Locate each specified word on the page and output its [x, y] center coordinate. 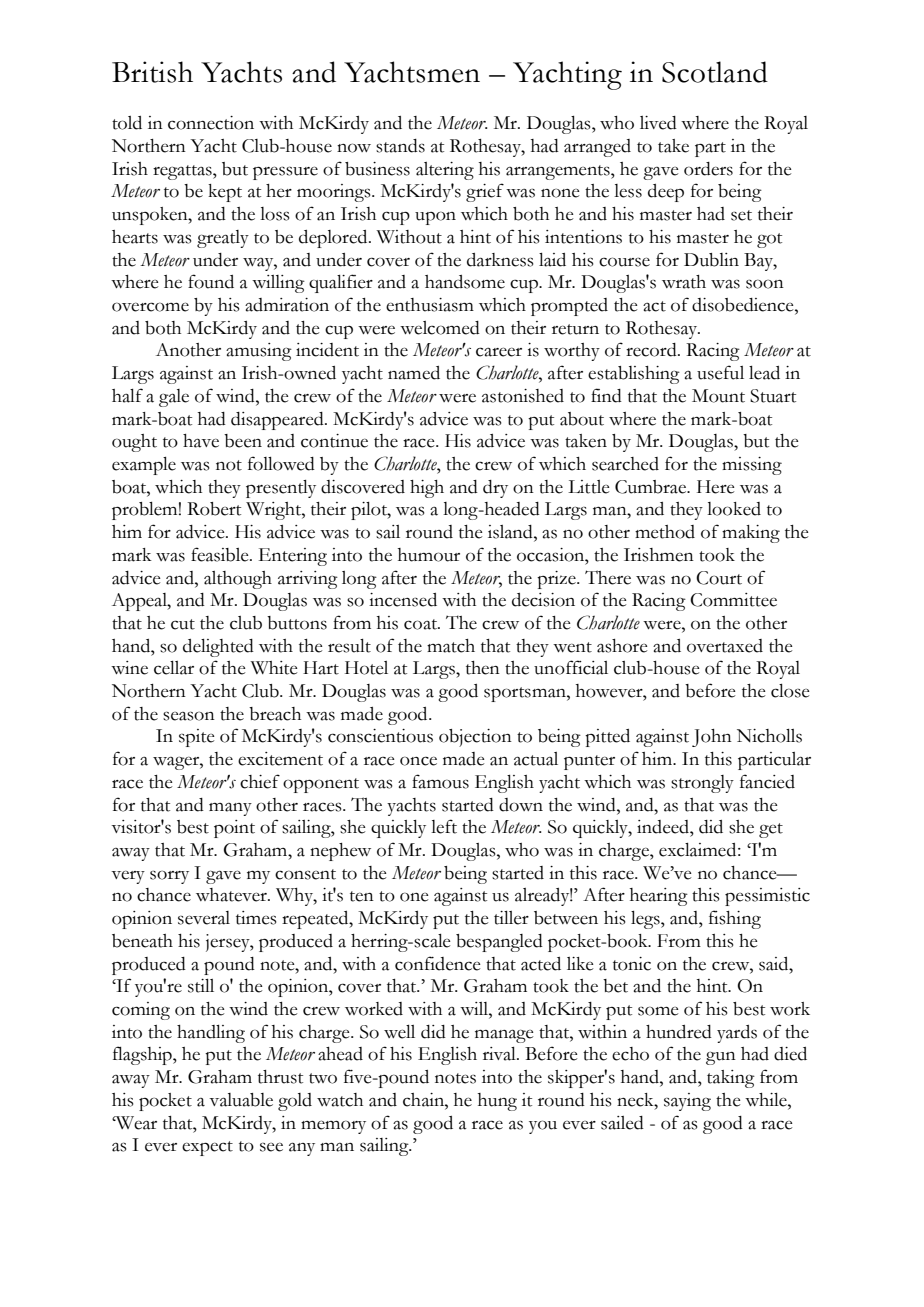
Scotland [715, 72]
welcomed [440, 328]
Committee [733, 600]
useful [720, 372]
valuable [241, 1100]
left [444, 826]
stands [400, 146]
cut [183, 624]
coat [421, 624]
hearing [659, 897]
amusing [259, 352]
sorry [169, 877]
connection [211, 123]
